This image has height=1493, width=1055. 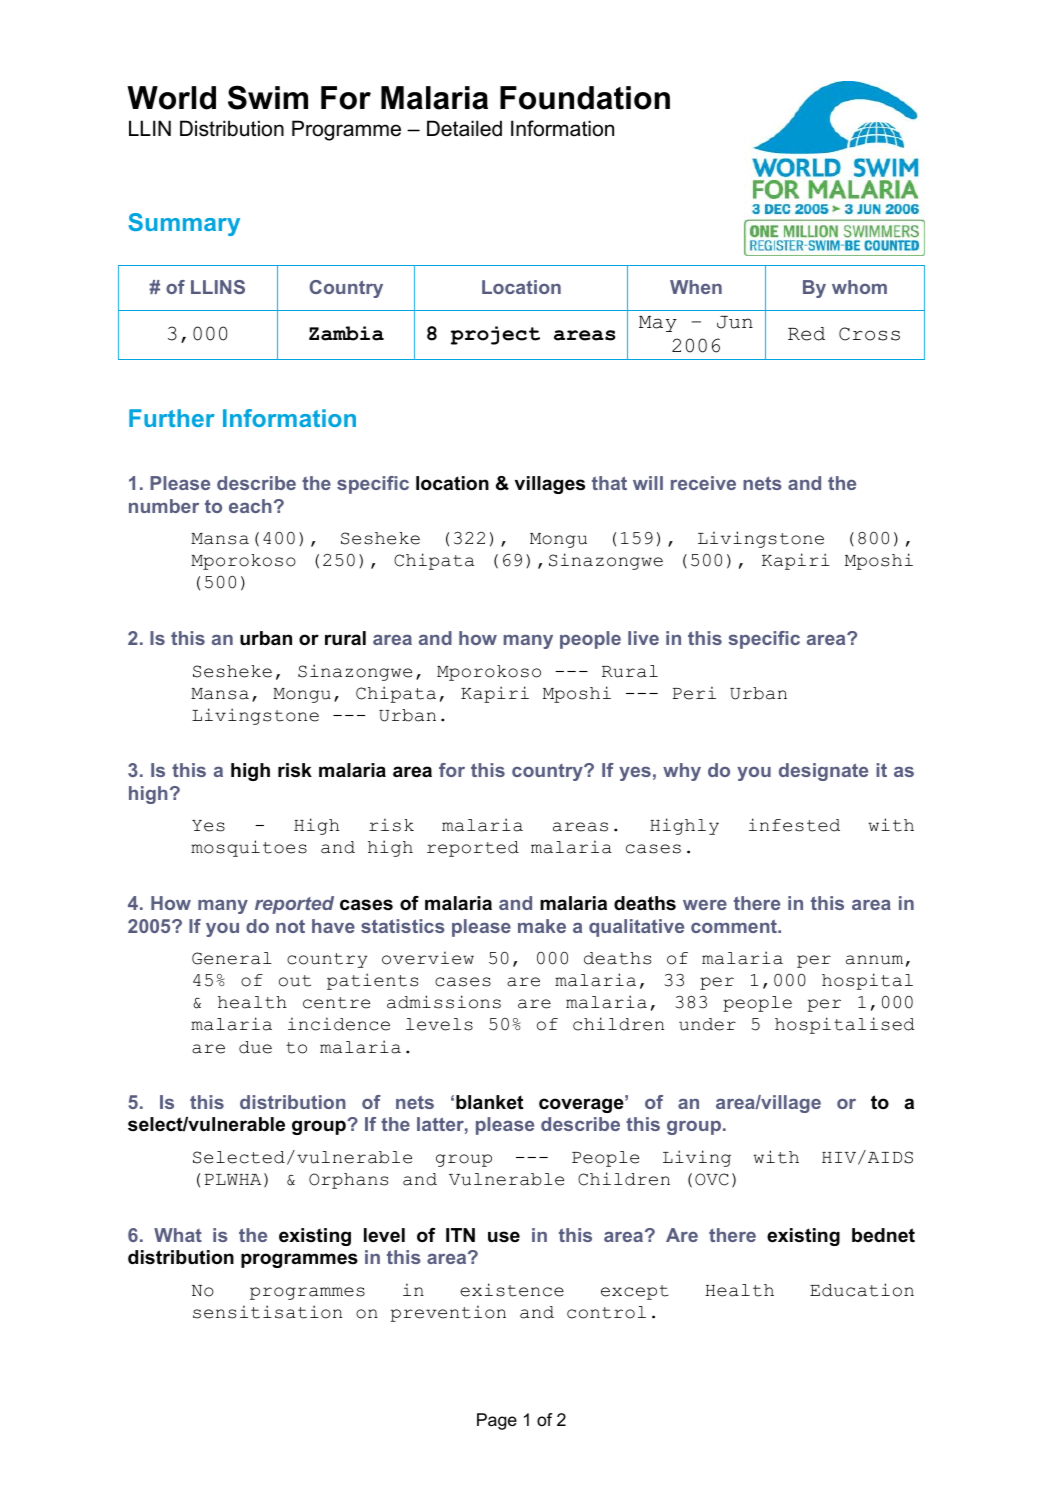 What do you see at coordinates (609, 483) in the image?
I see `that` at bounding box center [609, 483].
